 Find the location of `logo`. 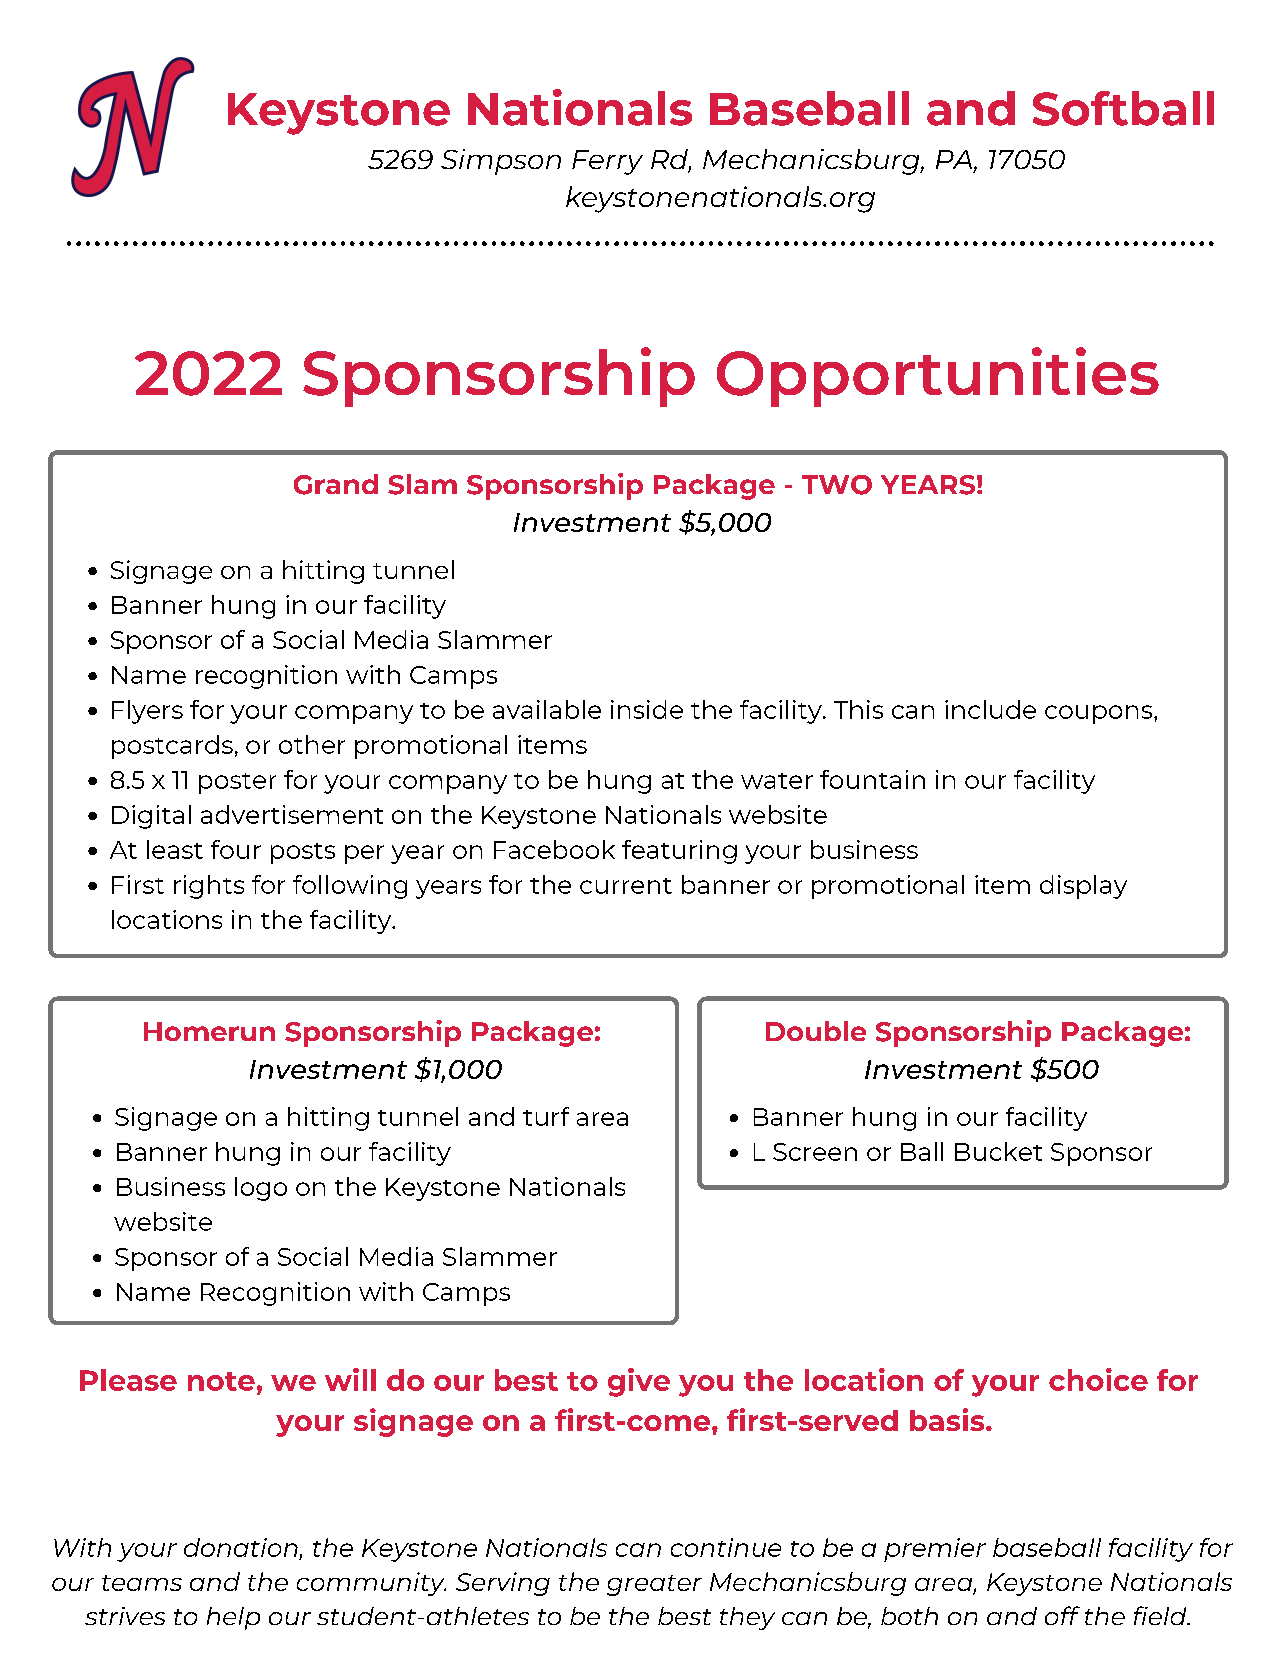

logo is located at coordinates (261, 1189).
